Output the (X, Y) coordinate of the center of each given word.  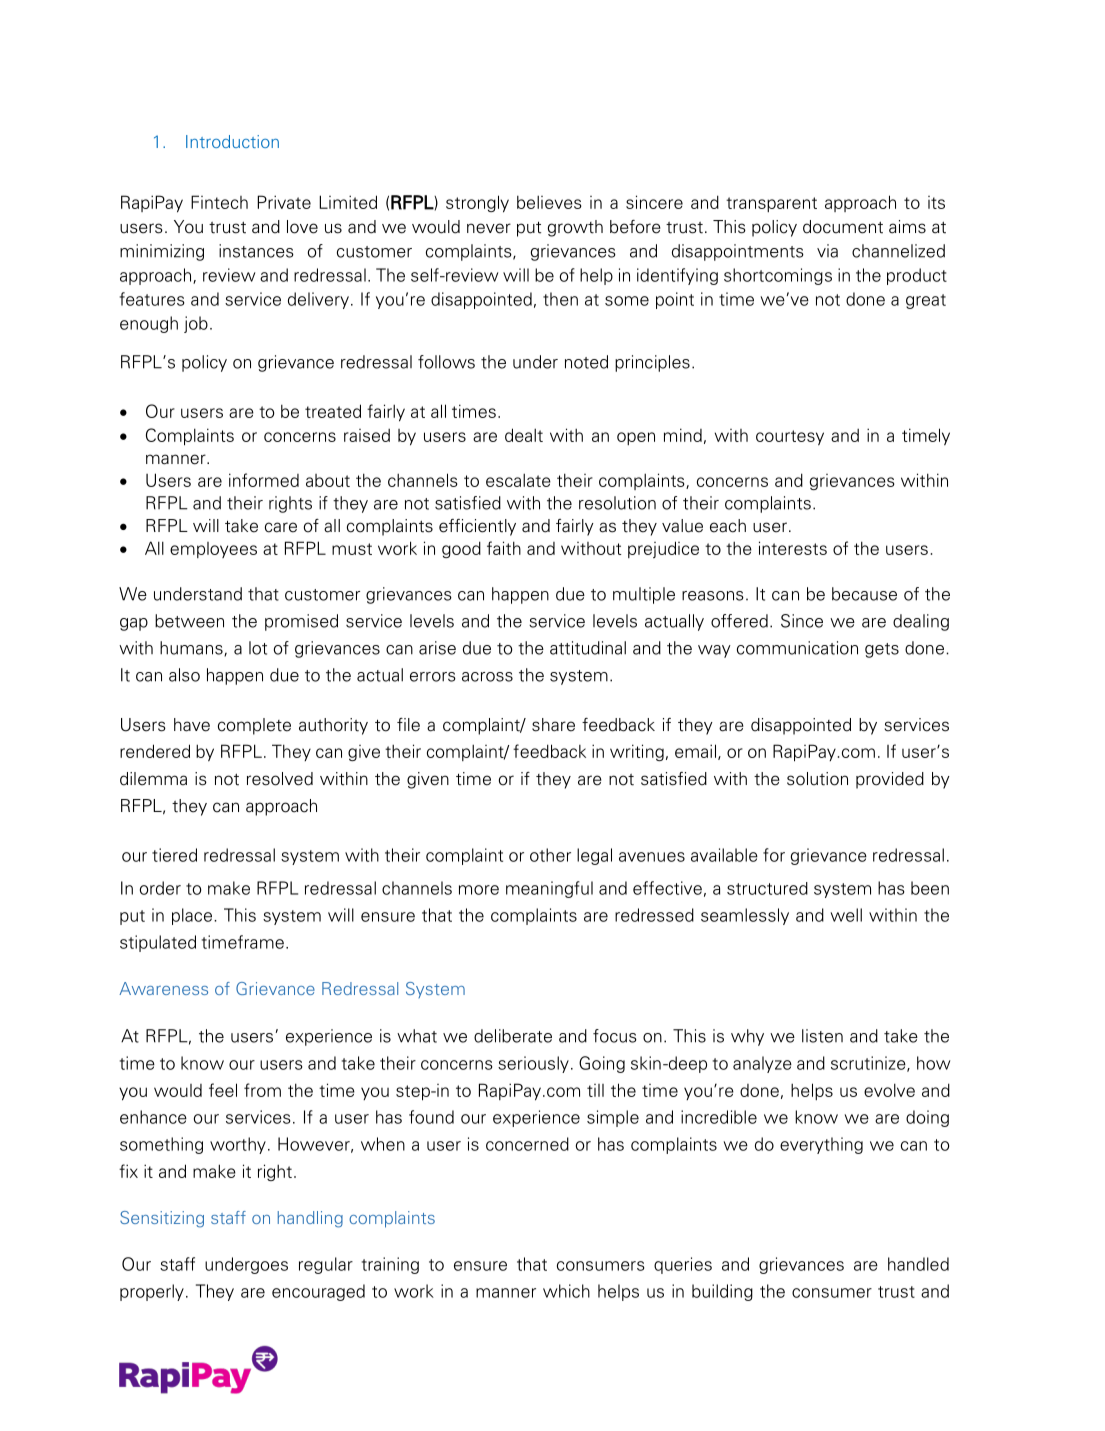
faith (504, 548)
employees (213, 550)
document (843, 227)
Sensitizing (162, 1219)
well (846, 915)
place (192, 916)
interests (793, 548)
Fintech (219, 202)
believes (549, 202)
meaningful (549, 889)
